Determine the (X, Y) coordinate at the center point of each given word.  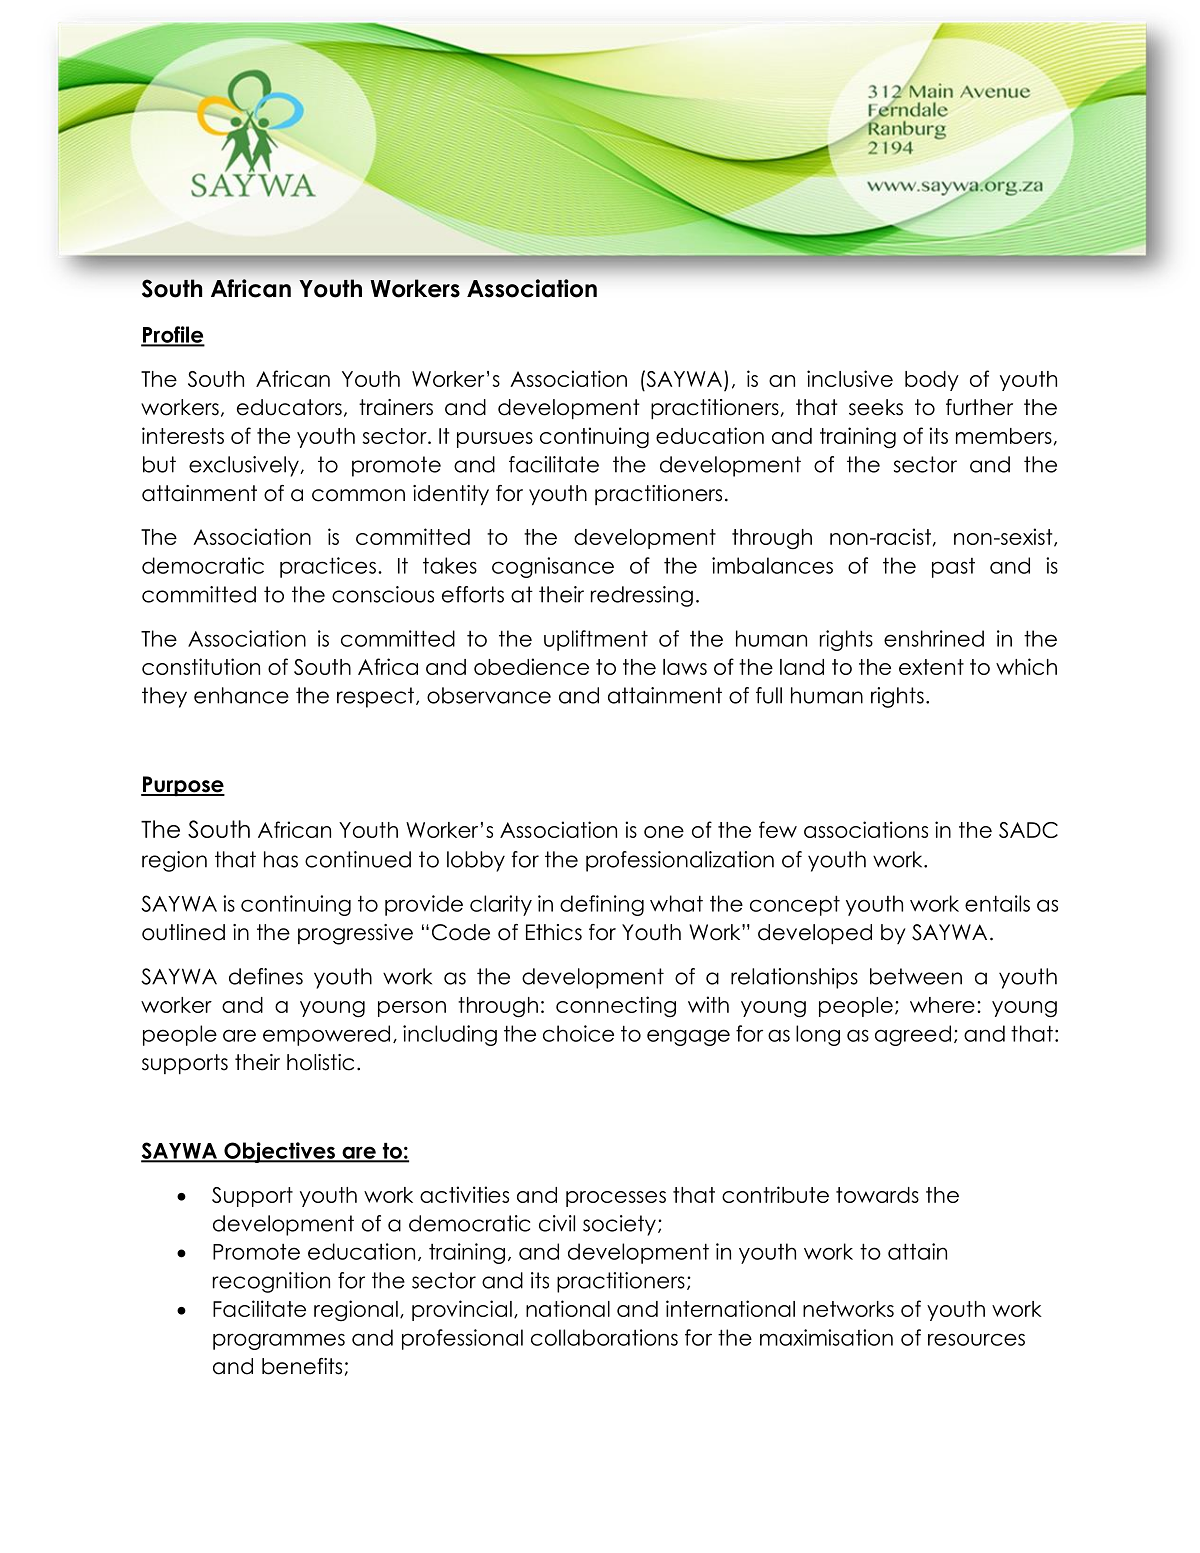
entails (997, 903)
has (281, 859)
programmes (279, 1341)
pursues (495, 440)
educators (289, 407)
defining (602, 905)
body (932, 381)
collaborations (604, 1337)
